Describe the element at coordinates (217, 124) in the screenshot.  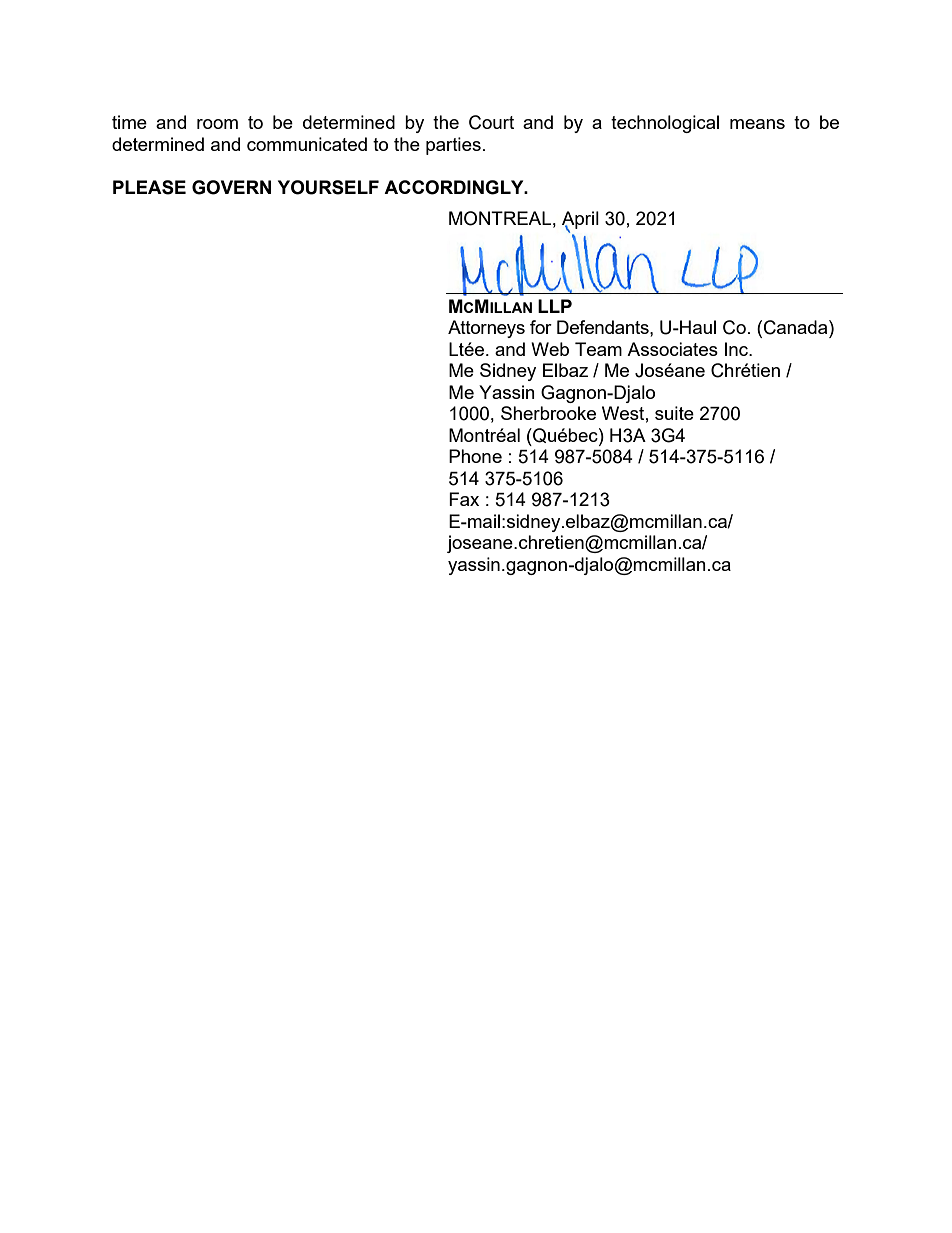
I see `room` at that location.
